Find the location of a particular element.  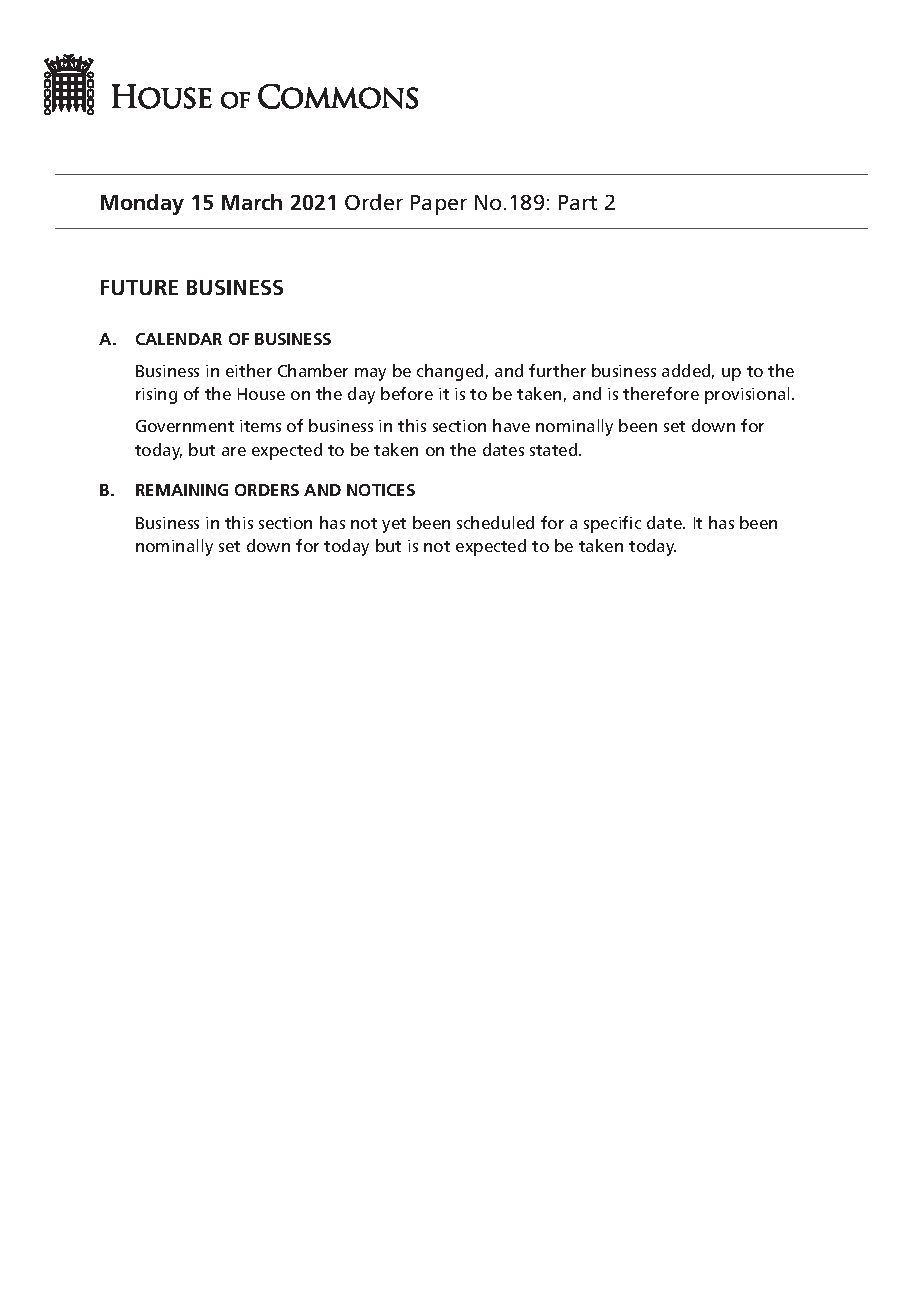

changed is located at coordinates (450, 372).
